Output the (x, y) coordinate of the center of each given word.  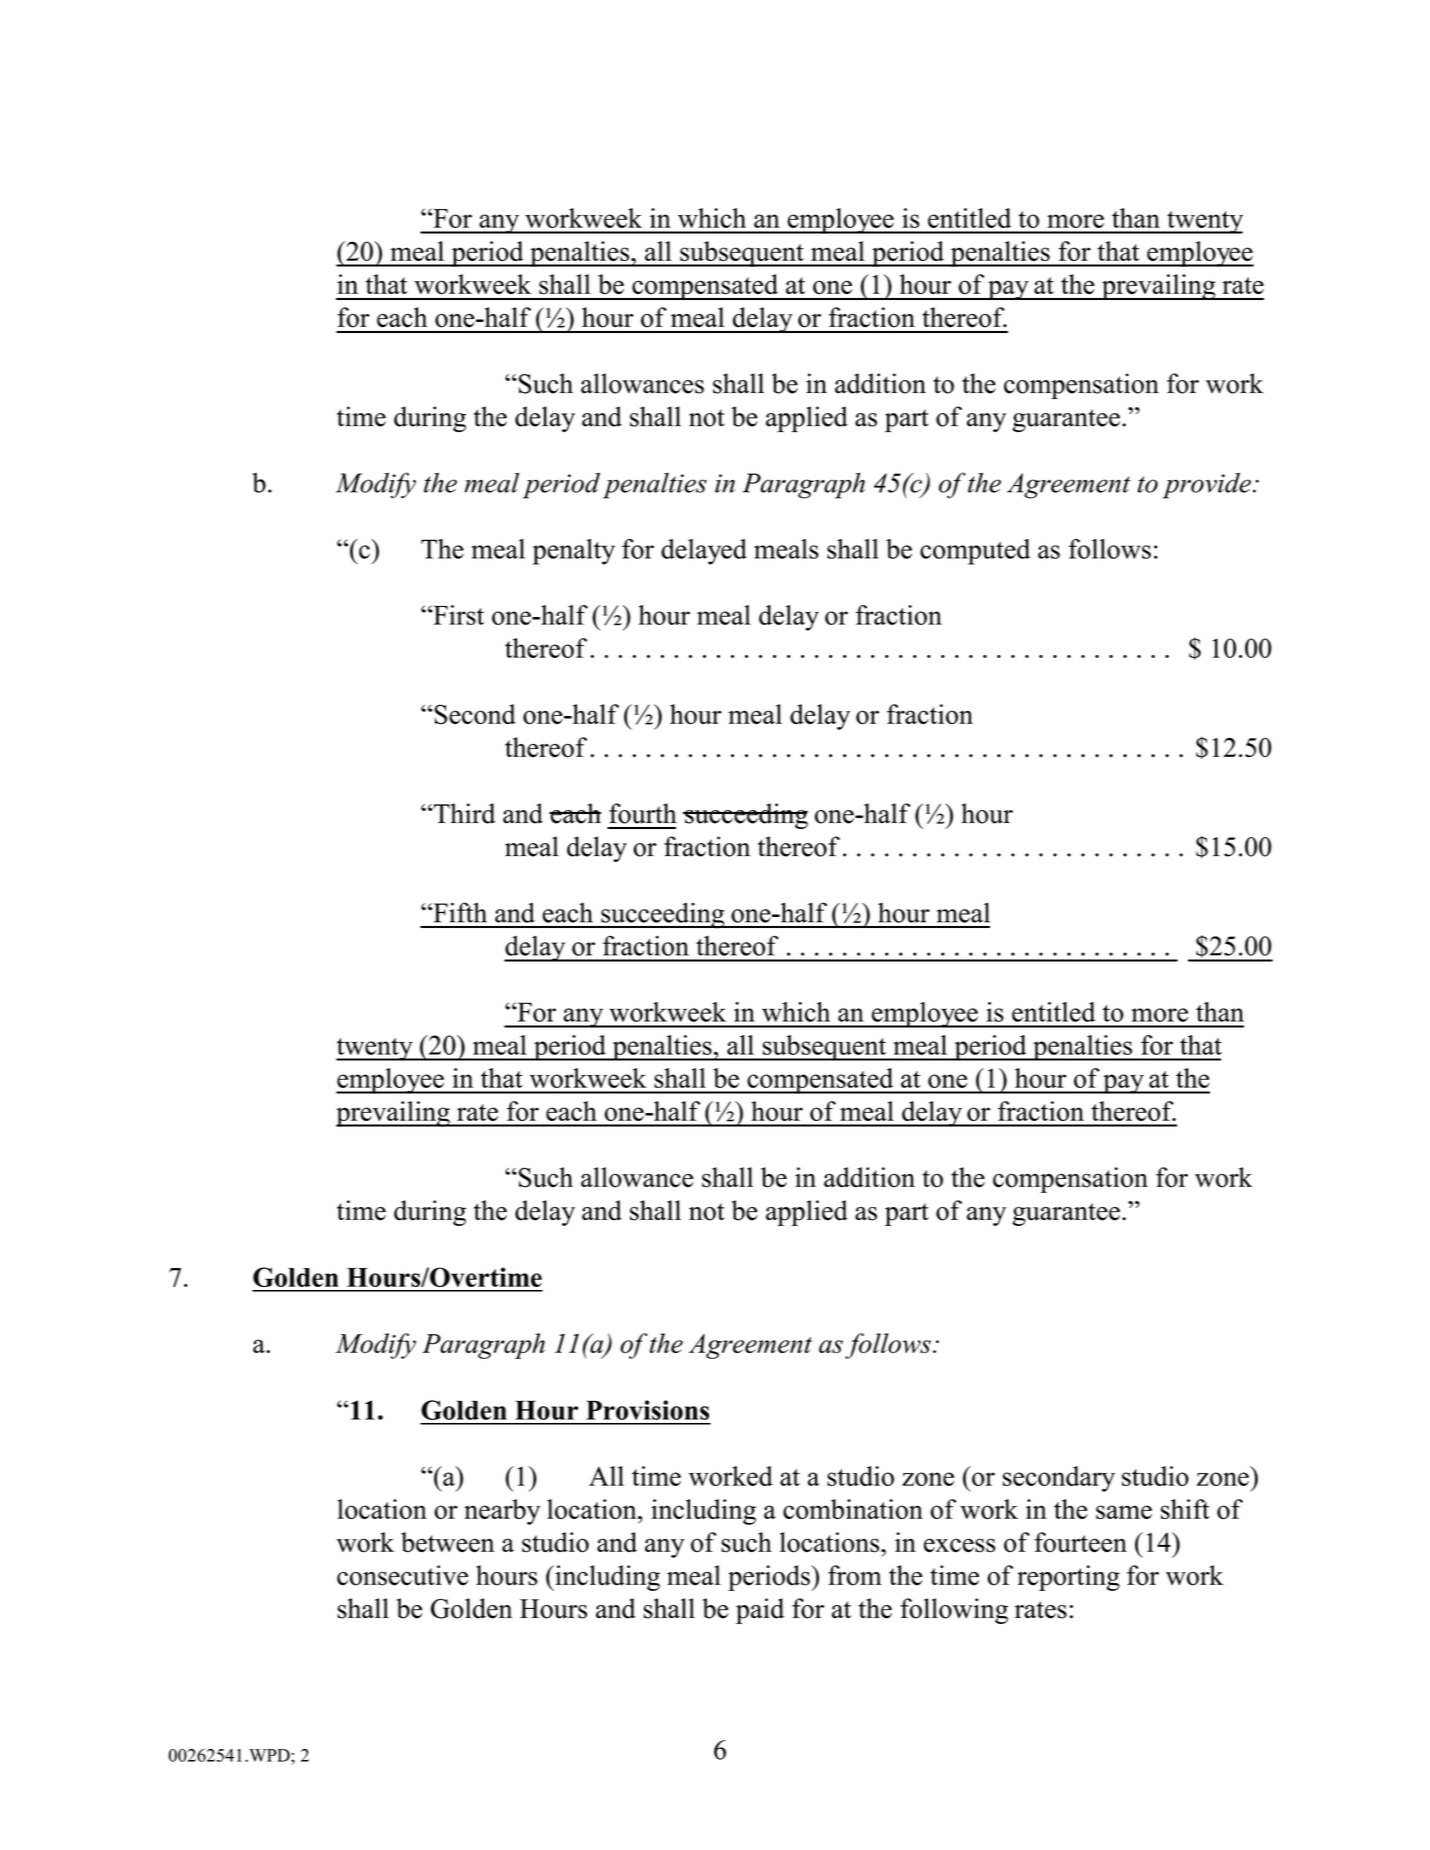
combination (853, 1509)
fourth (643, 813)
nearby (502, 1512)
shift (1185, 1509)
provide (1207, 486)
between (447, 1542)
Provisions (647, 1410)
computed (975, 552)
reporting (1068, 1578)
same (1124, 1512)
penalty (574, 552)
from (855, 1575)
